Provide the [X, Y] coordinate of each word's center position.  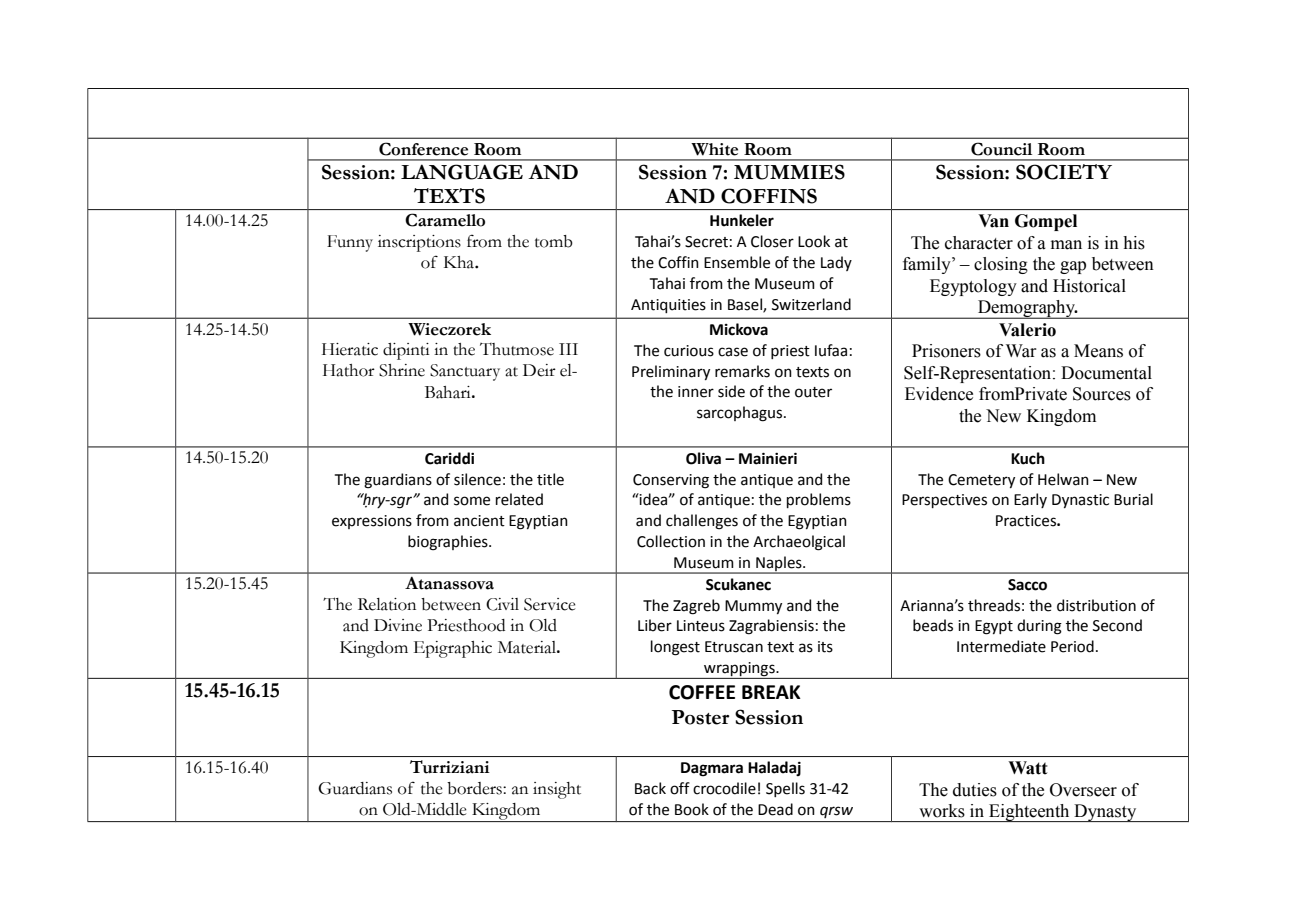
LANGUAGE [462, 172]
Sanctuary [465, 372]
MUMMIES [789, 172]
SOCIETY [1064, 172]
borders [475, 788]
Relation [387, 604]
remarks [742, 371]
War [1021, 351]
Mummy [753, 607]
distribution [1096, 605]
